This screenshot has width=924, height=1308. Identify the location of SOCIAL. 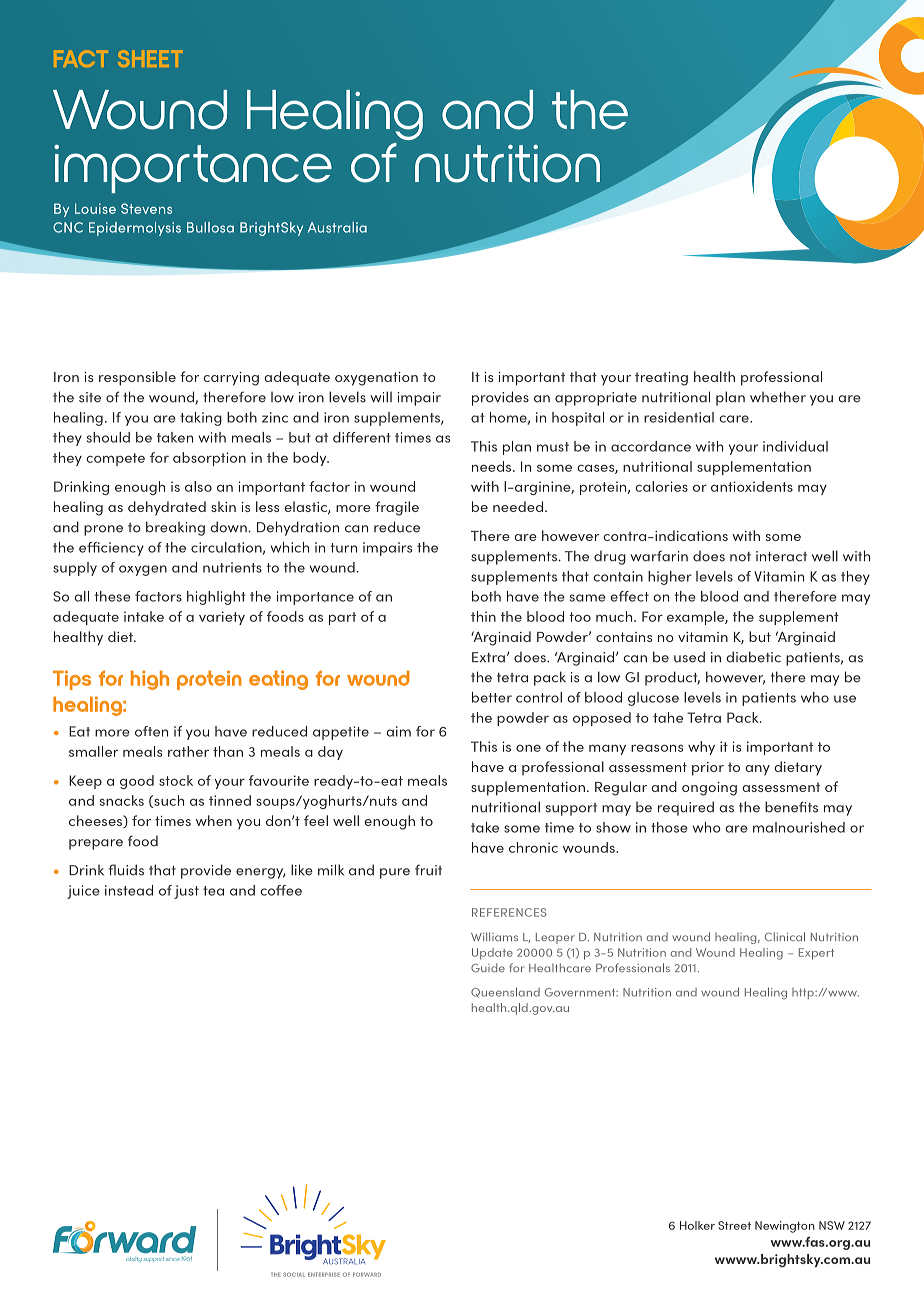
(294, 1274).
